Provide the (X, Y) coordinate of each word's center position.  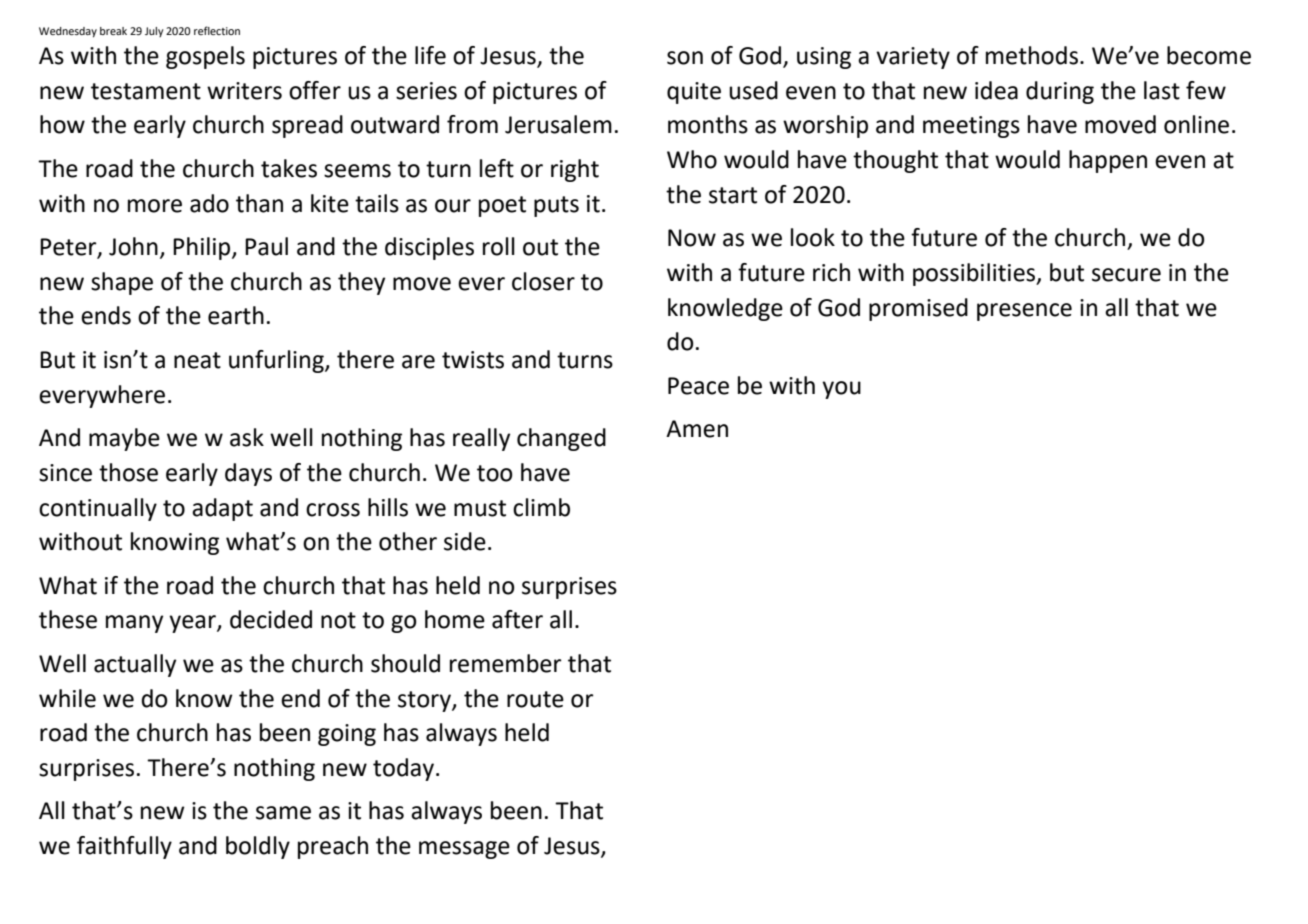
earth (236, 315)
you (841, 390)
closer (543, 281)
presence (1024, 312)
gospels (205, 57)
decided (271, 619)
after (517, 619)
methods (1032, 55)
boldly (258, 847)
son (685, 58)
